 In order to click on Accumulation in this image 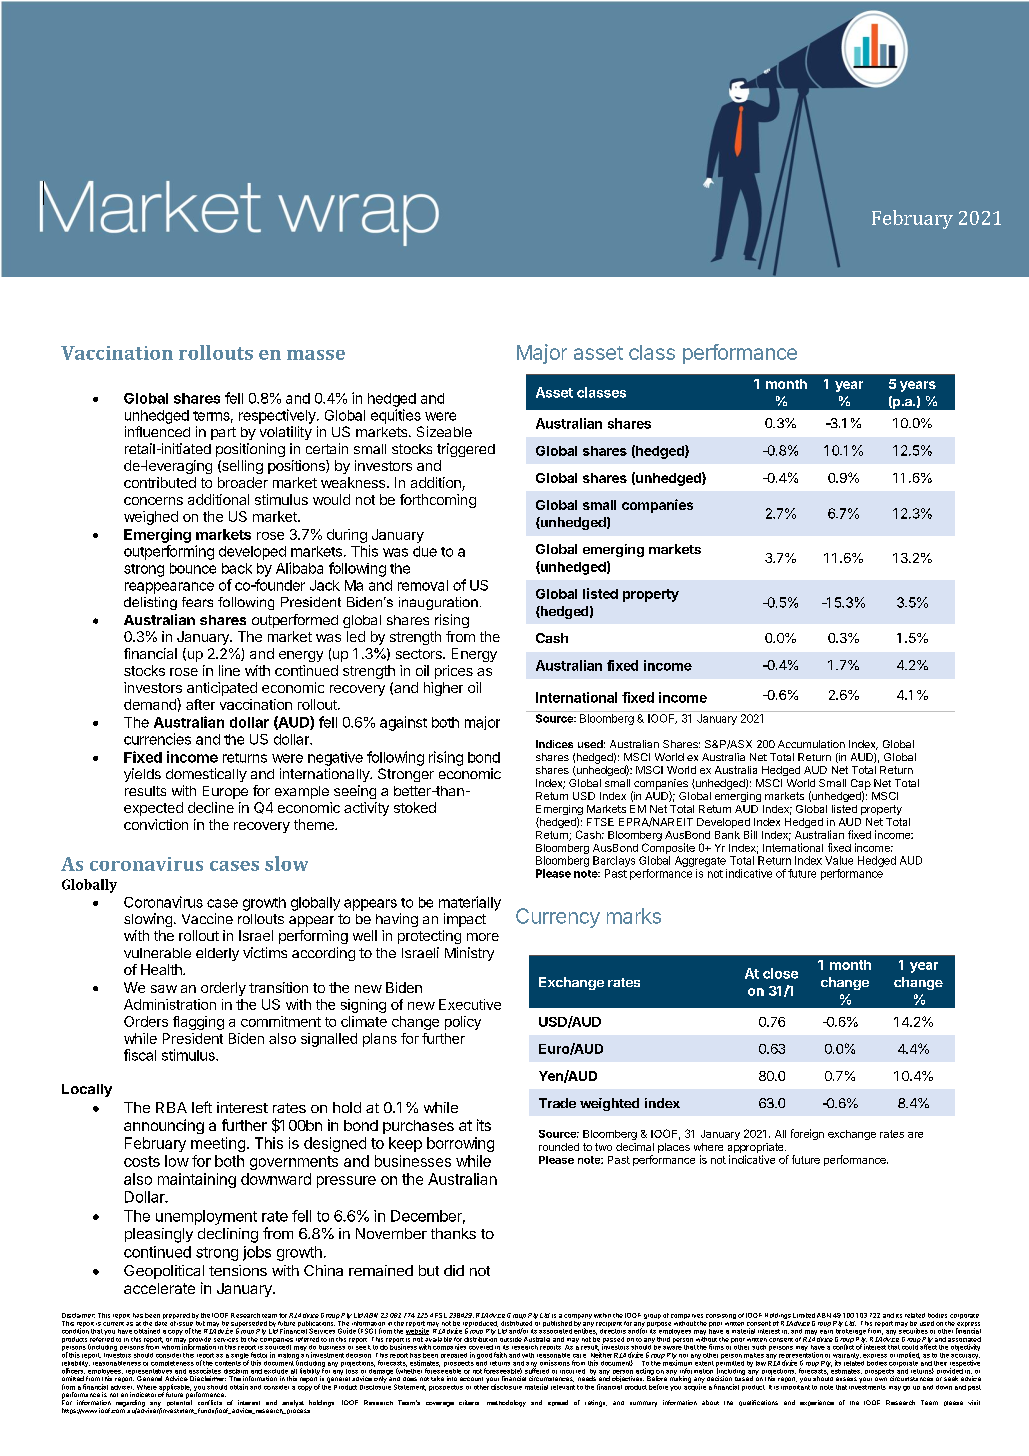, I will do `click(811, 744)`.
